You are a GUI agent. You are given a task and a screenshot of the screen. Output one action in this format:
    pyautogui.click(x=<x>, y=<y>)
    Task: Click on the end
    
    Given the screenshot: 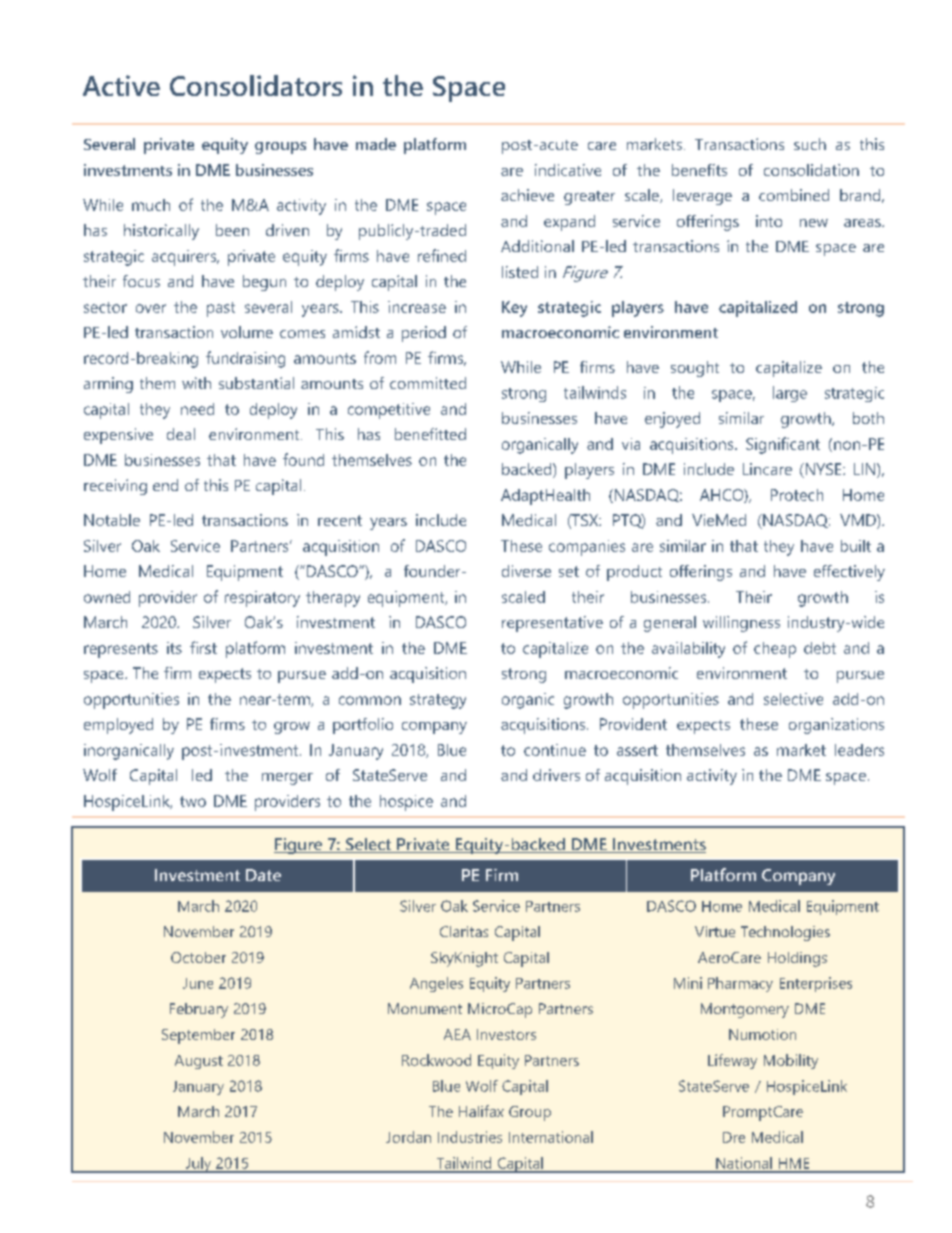 What is the action you would take?
    pyautogui.click(x=165, y=485)
